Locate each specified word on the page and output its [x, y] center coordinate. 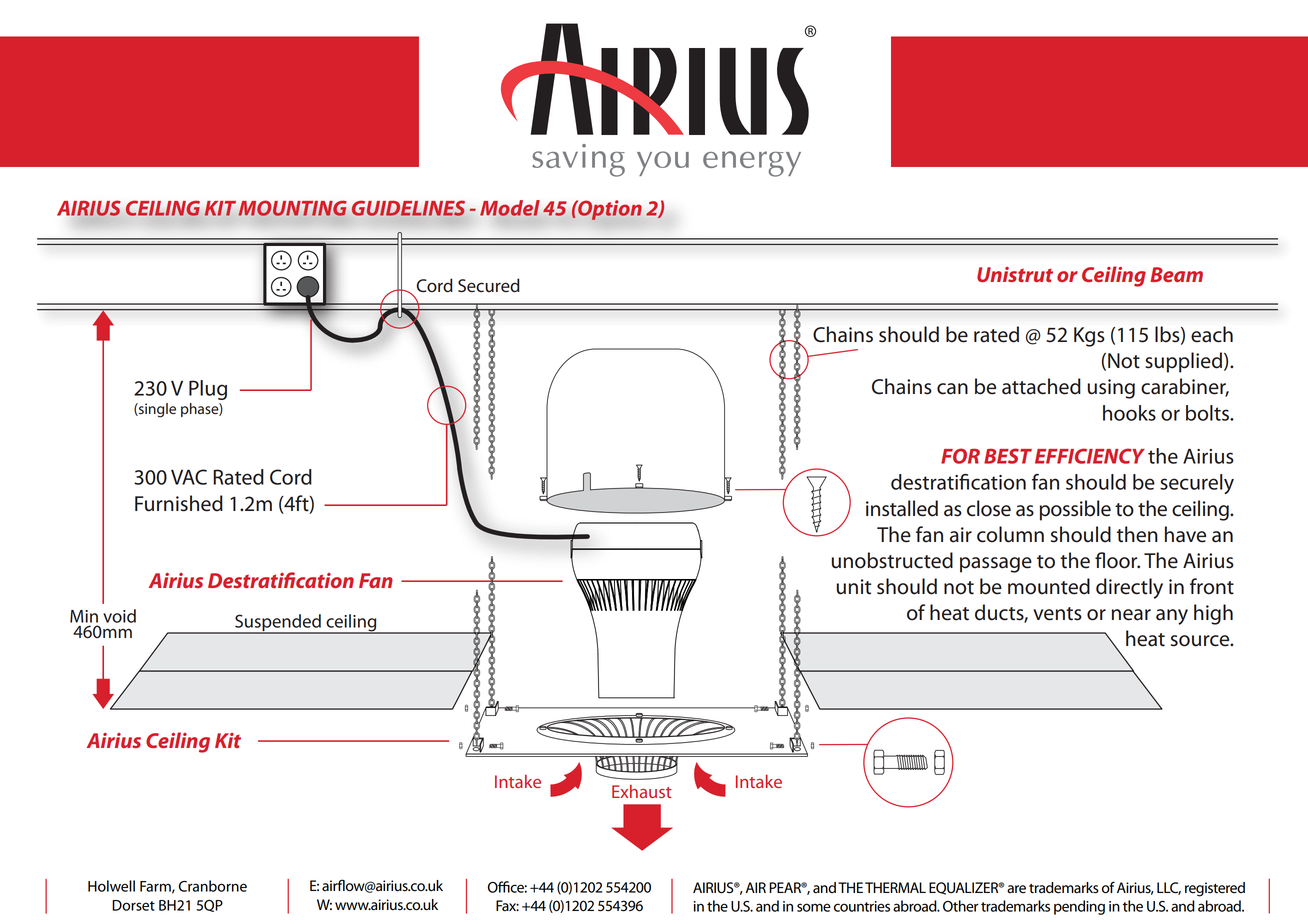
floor [1117, 560]
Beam [1176, 274]
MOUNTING [292, 208]
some [814, 907]
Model [510, 208]
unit [854, 587]
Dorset [133, 905]
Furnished [179, 503]
